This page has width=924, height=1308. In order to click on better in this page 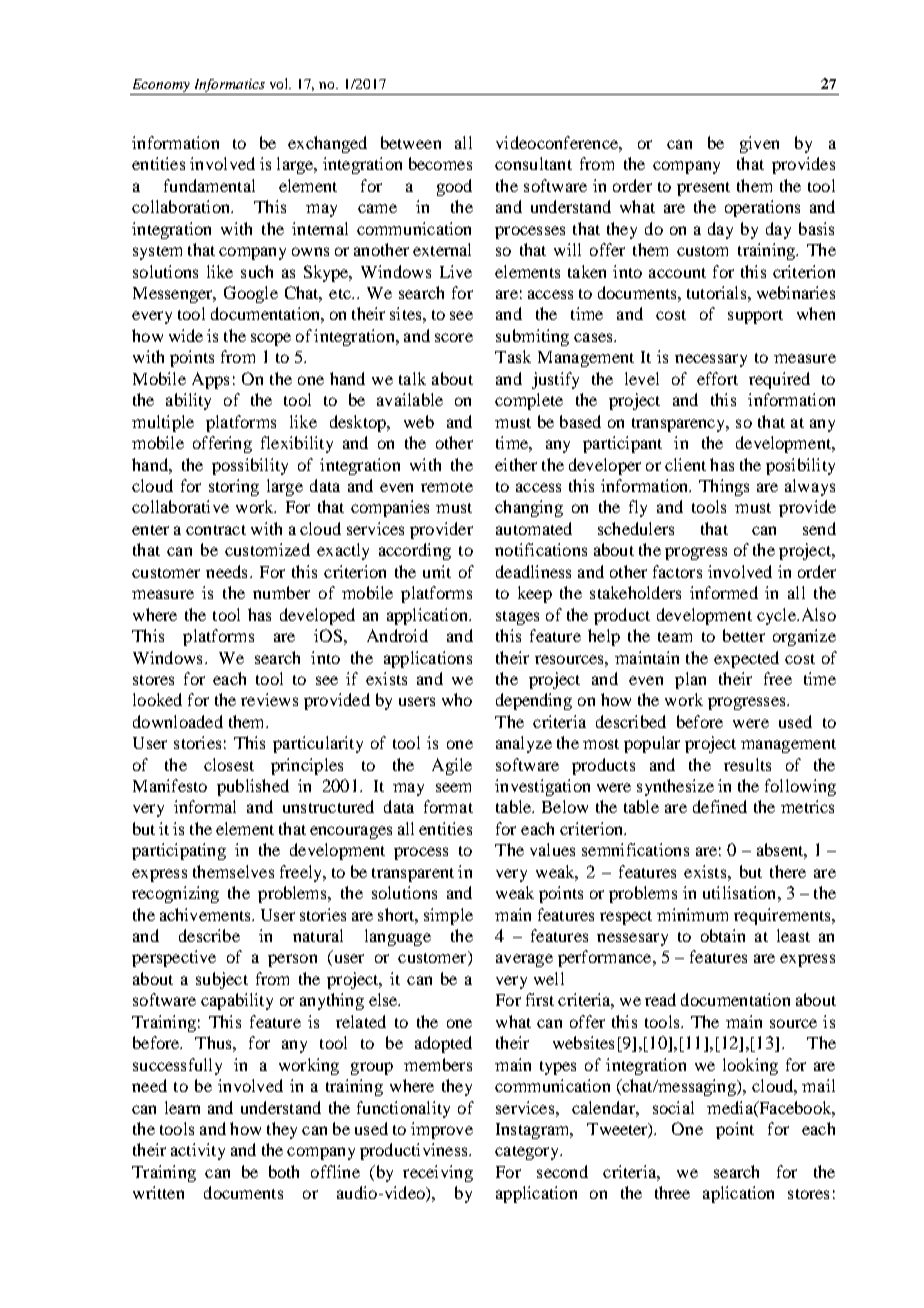, I will do `click(744, 635)`.
